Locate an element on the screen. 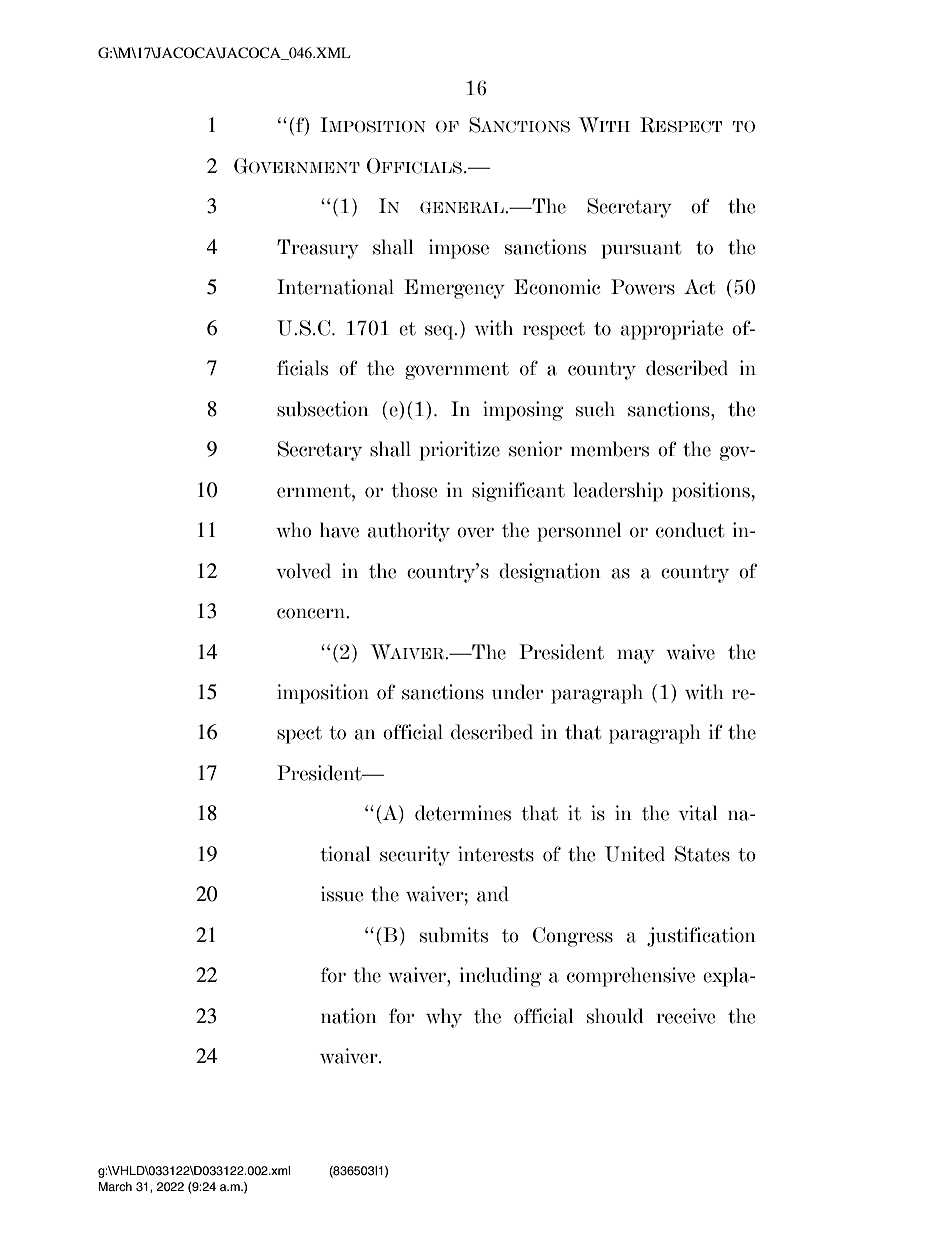  why is located at coordinates (444, 1018).
